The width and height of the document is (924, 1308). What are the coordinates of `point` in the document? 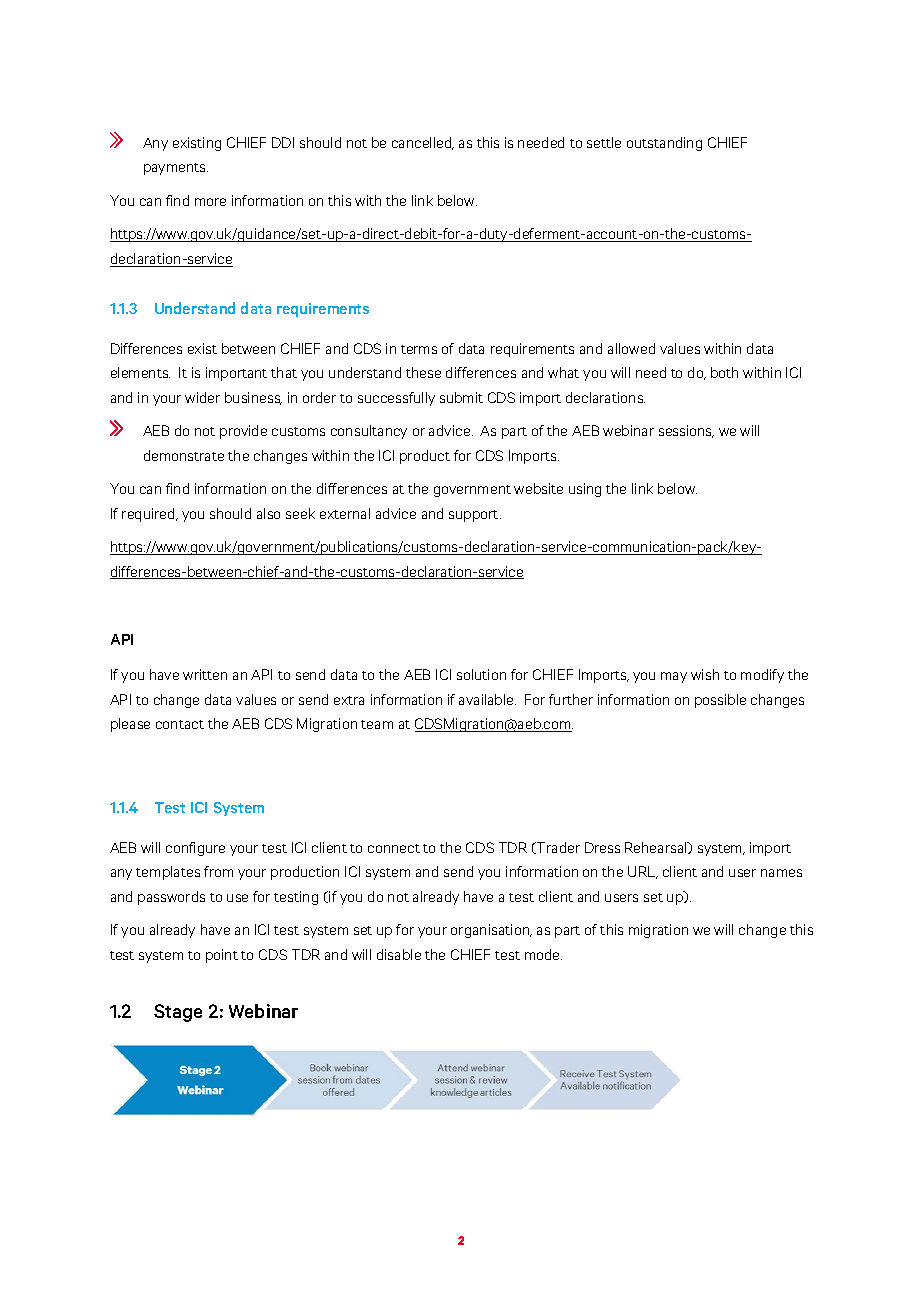 It's located at (222, 956).
